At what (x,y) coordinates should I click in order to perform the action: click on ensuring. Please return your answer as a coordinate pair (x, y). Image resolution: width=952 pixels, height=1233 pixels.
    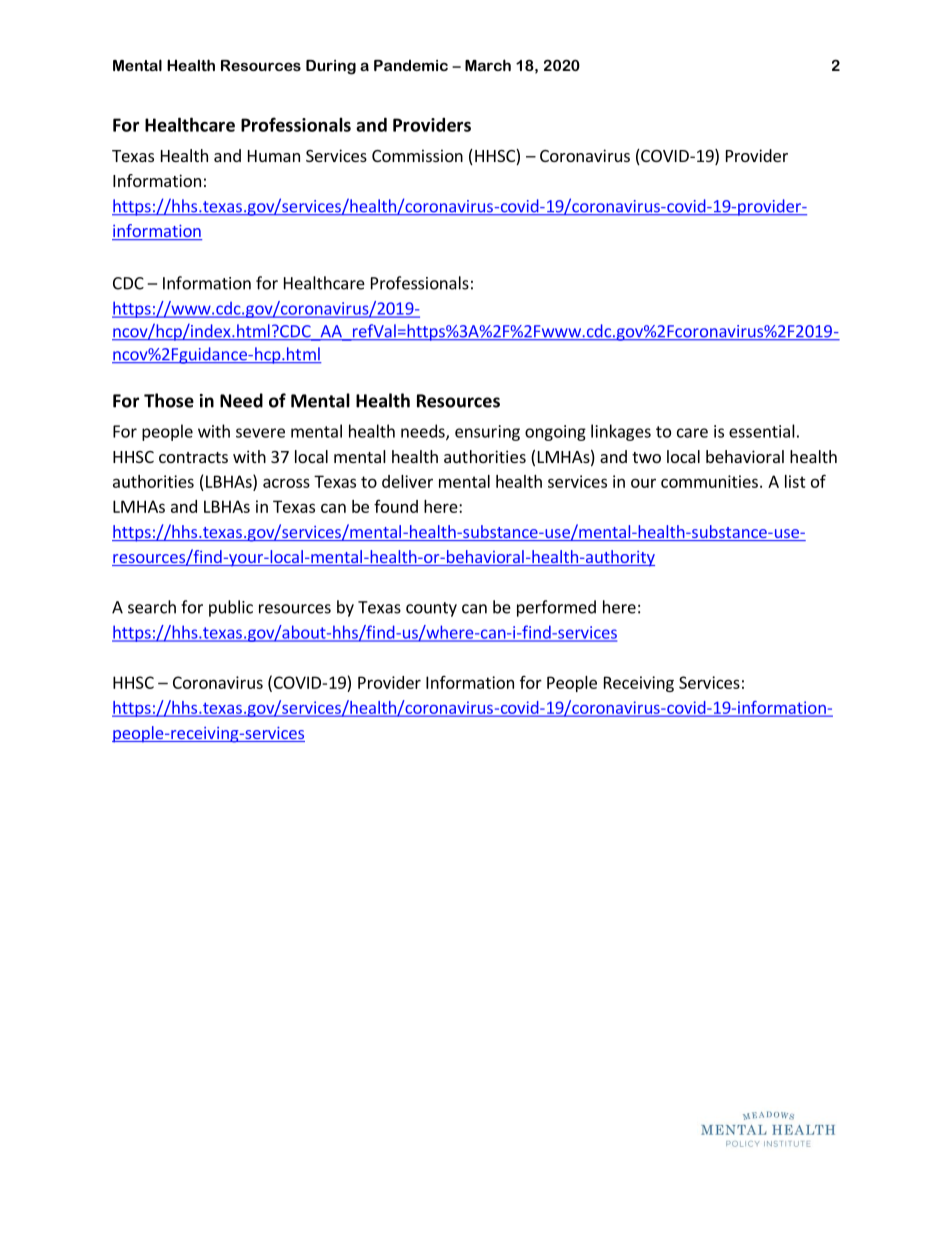
    Looking at the image, I should click on (487, 433).
